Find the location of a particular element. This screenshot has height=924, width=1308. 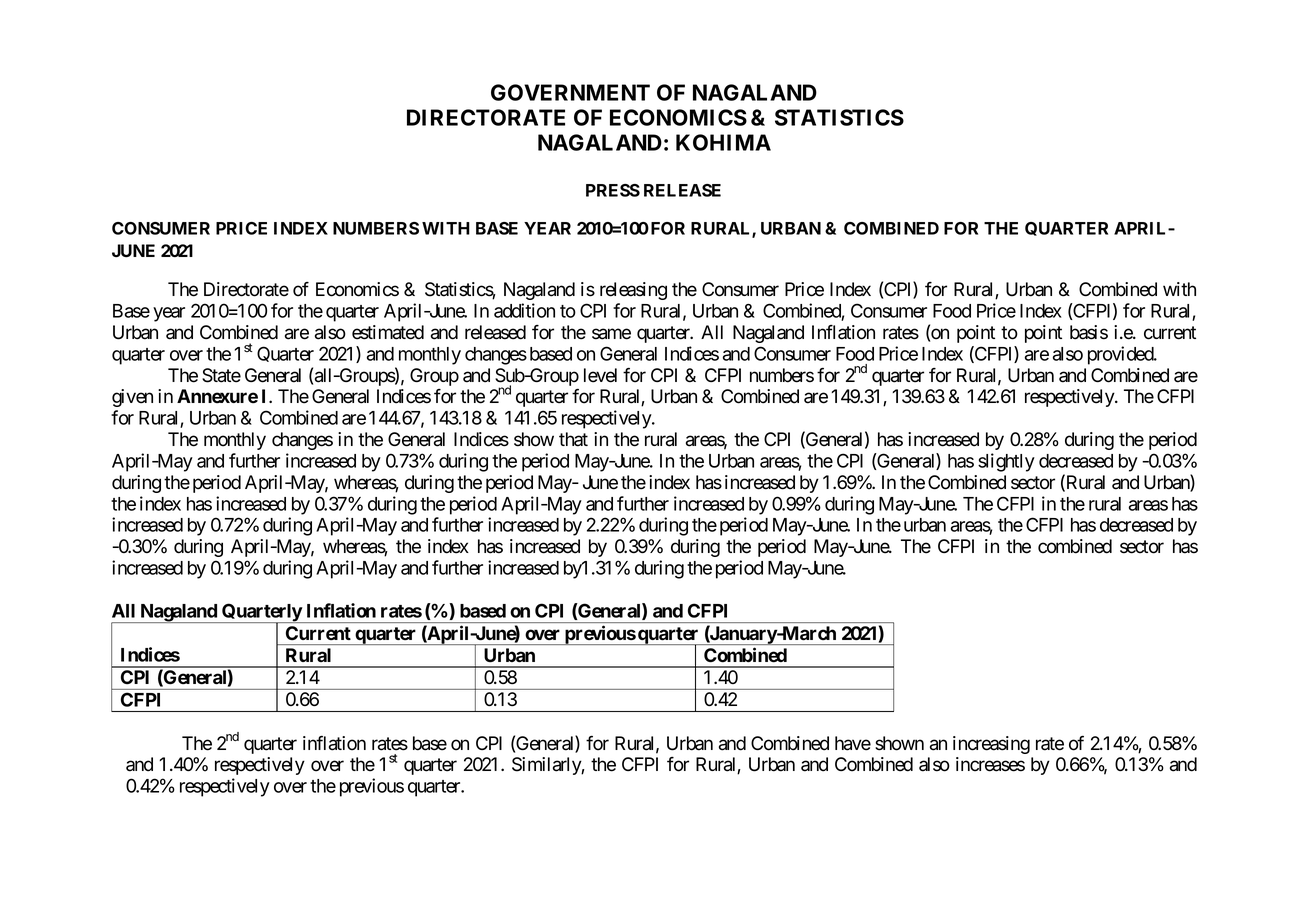

increasing is located at coordinates (991, 745).
